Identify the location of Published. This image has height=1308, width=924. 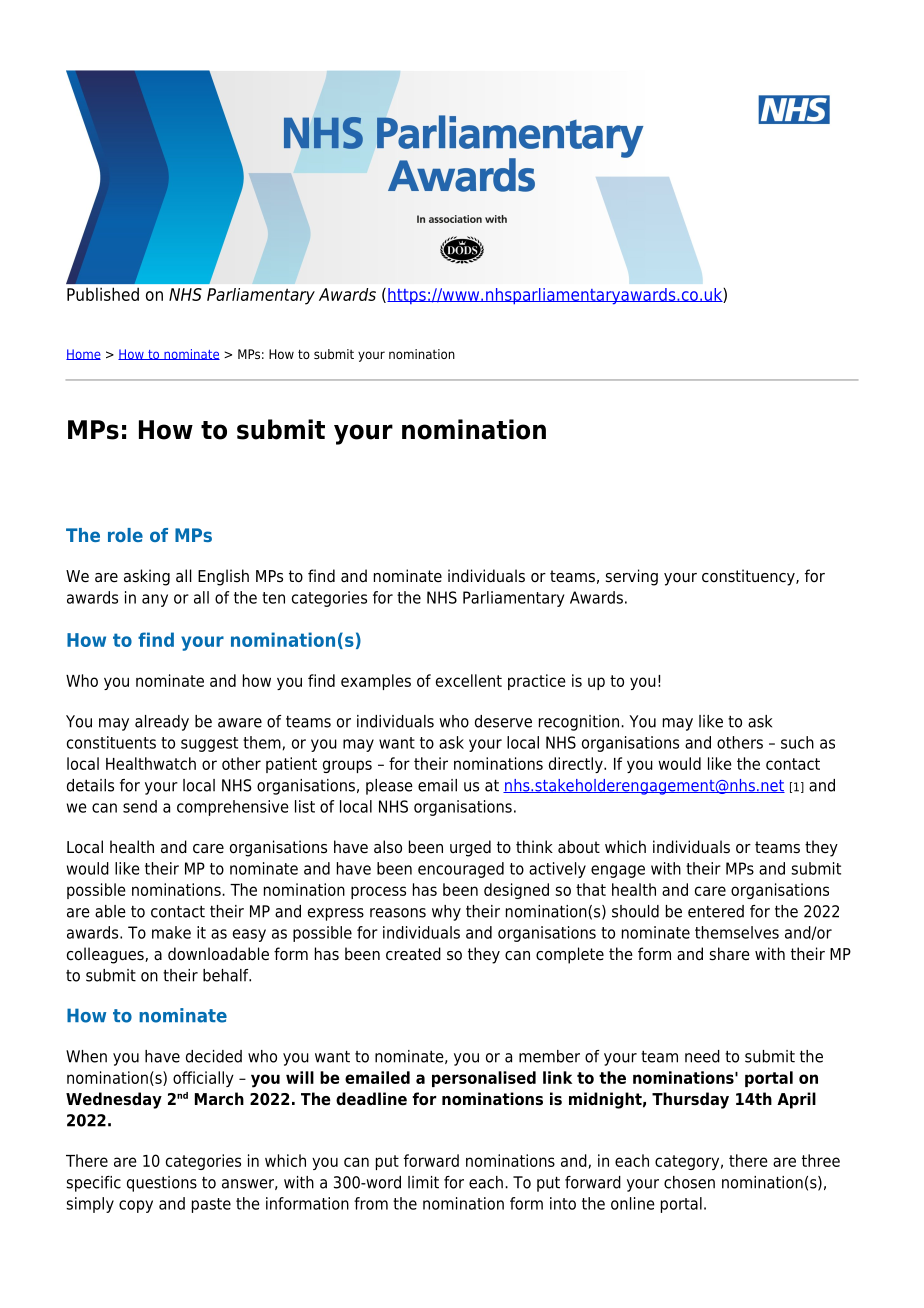
(103, 294).
